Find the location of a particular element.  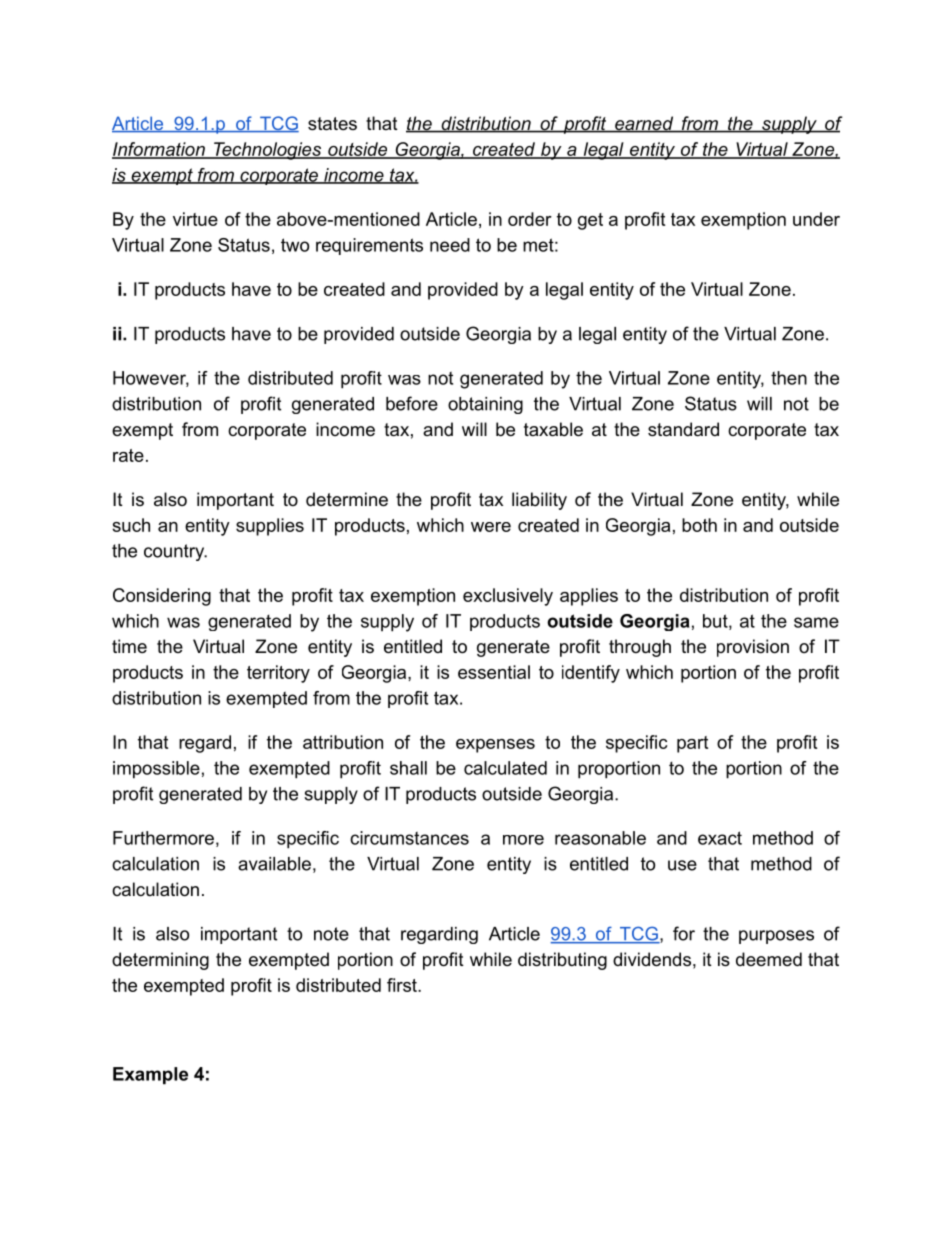

exclusively is located at coordinates (508, 597).
